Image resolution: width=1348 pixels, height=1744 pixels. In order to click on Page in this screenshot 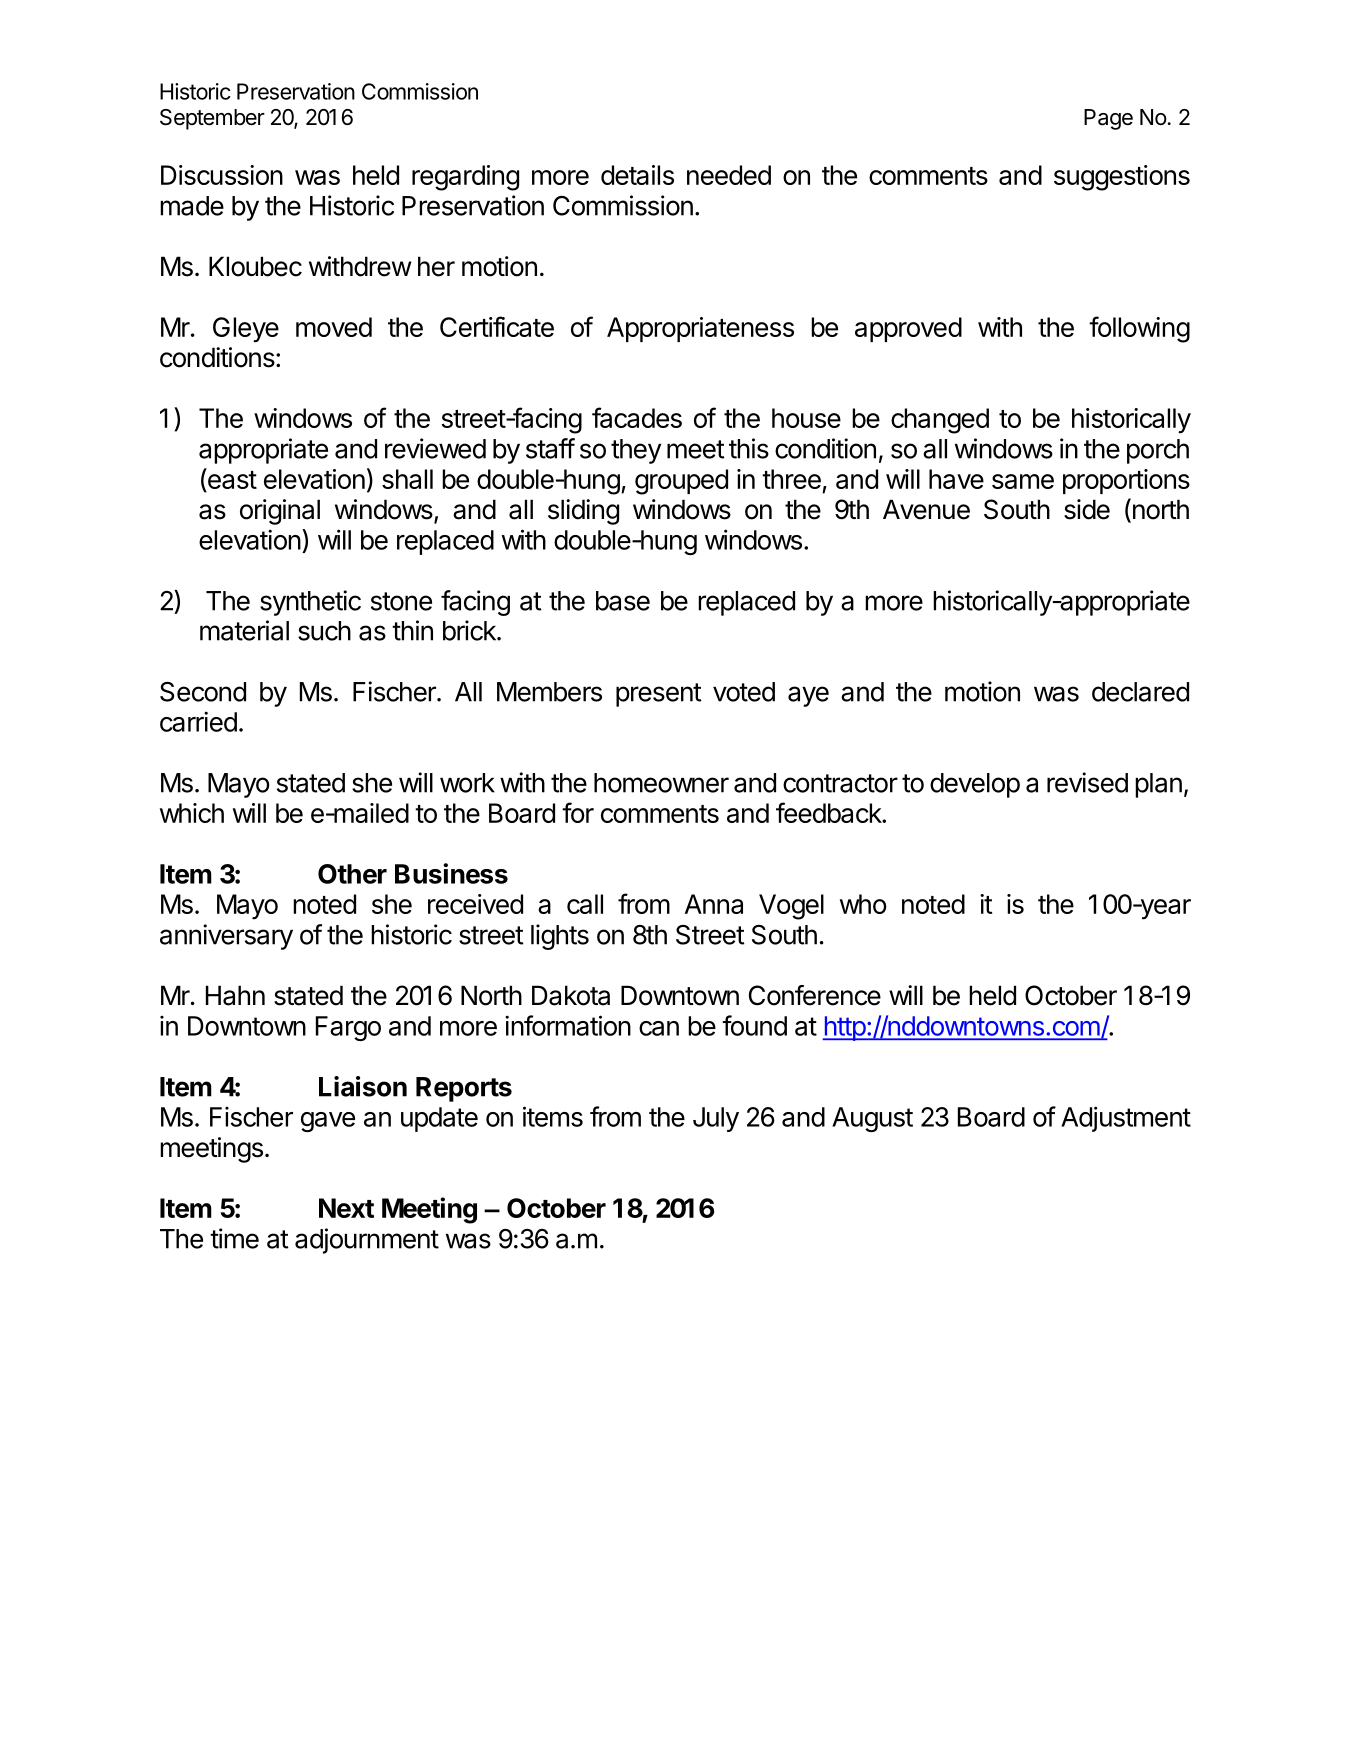, I will do `click(1108, 119)`.
